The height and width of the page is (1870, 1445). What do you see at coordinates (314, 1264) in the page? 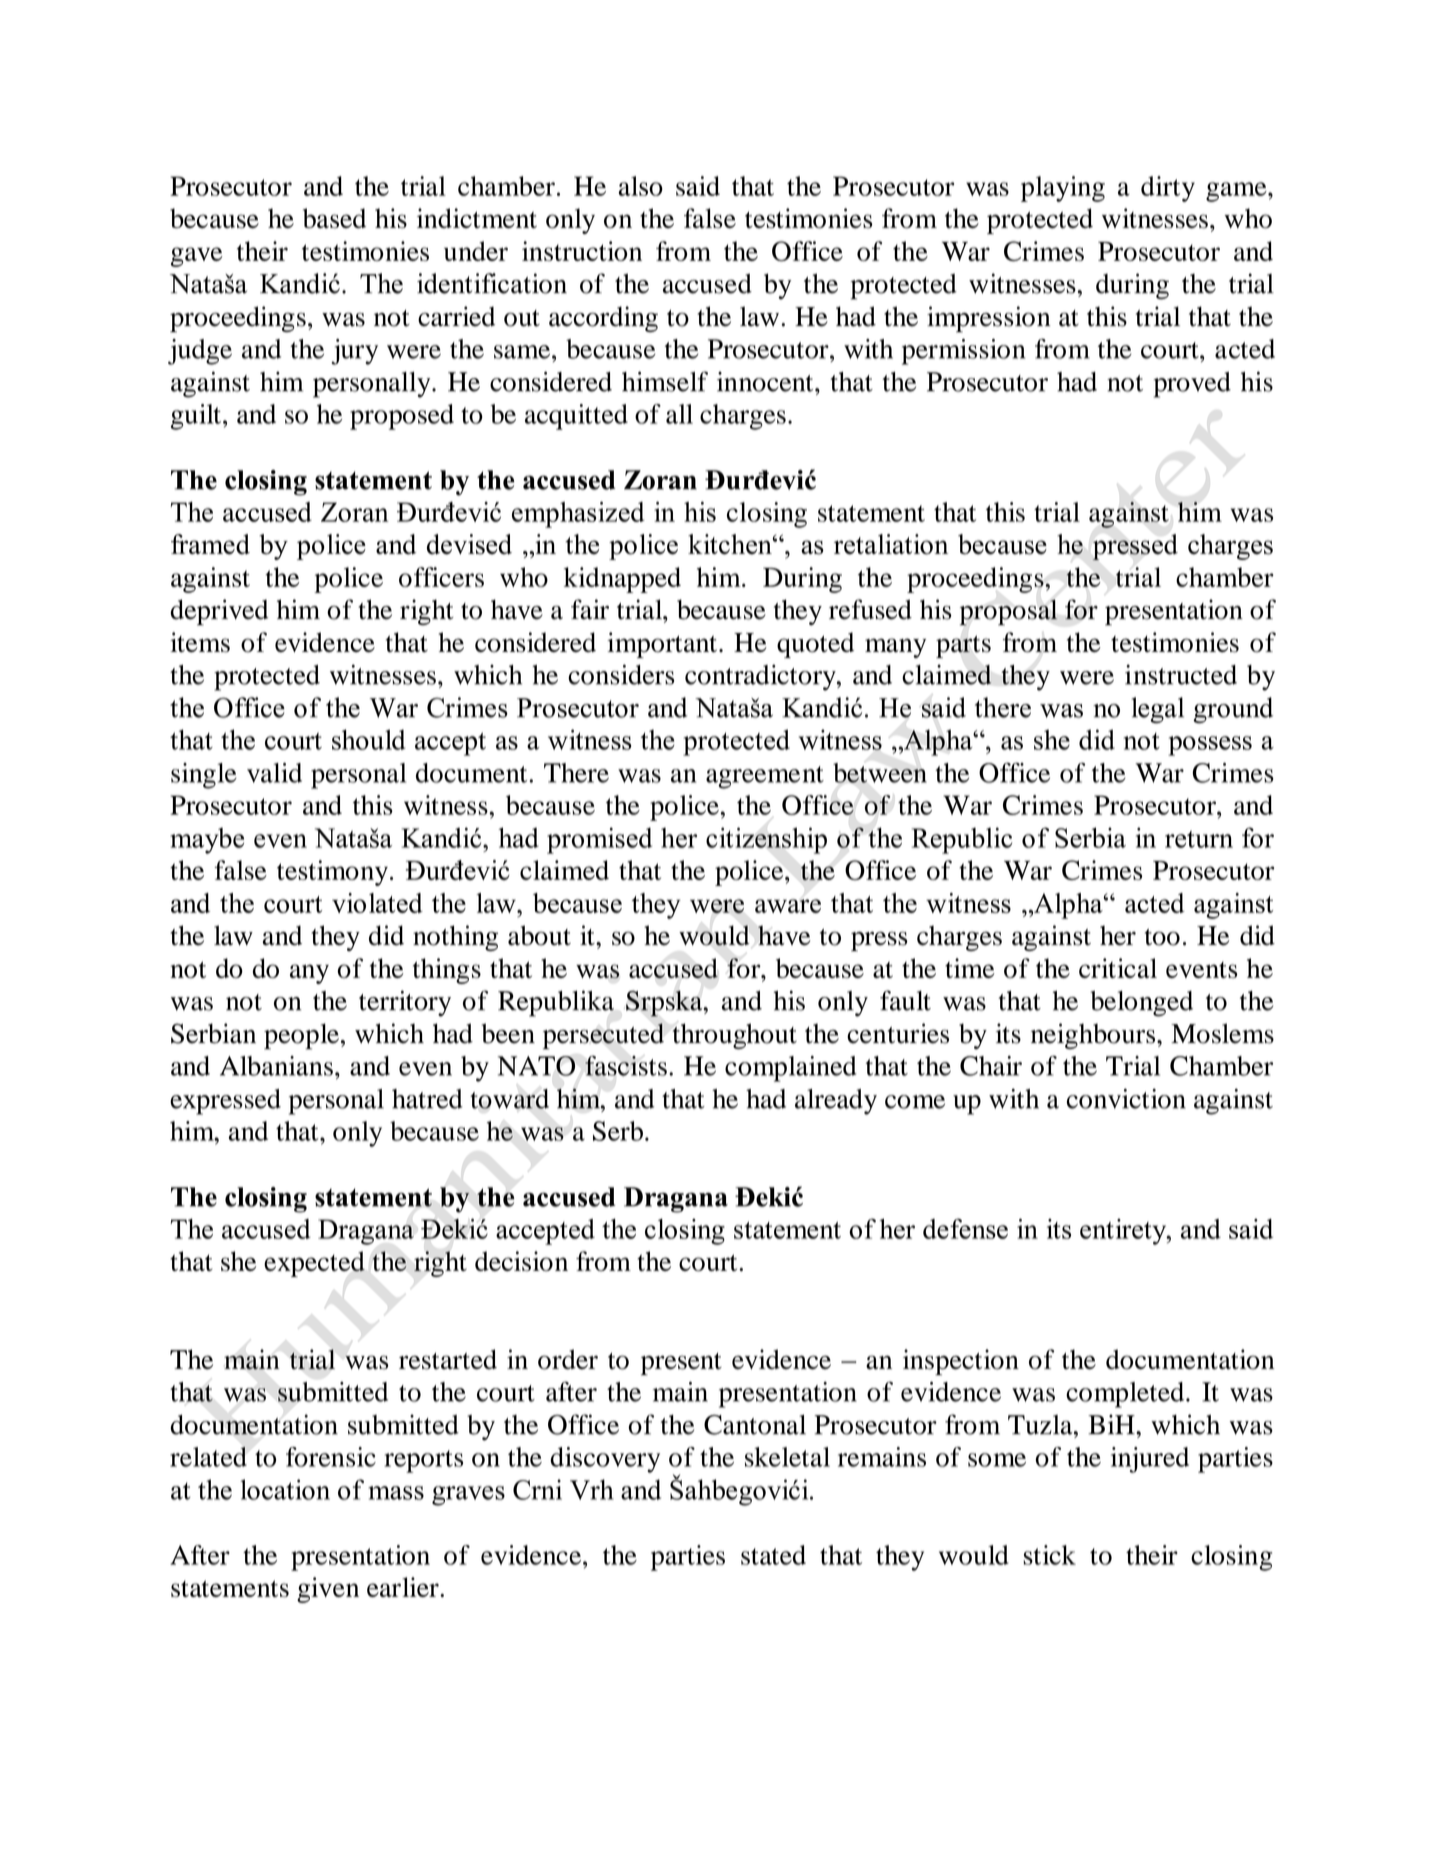
I see `expected` at bounding box center [314, 1264].
